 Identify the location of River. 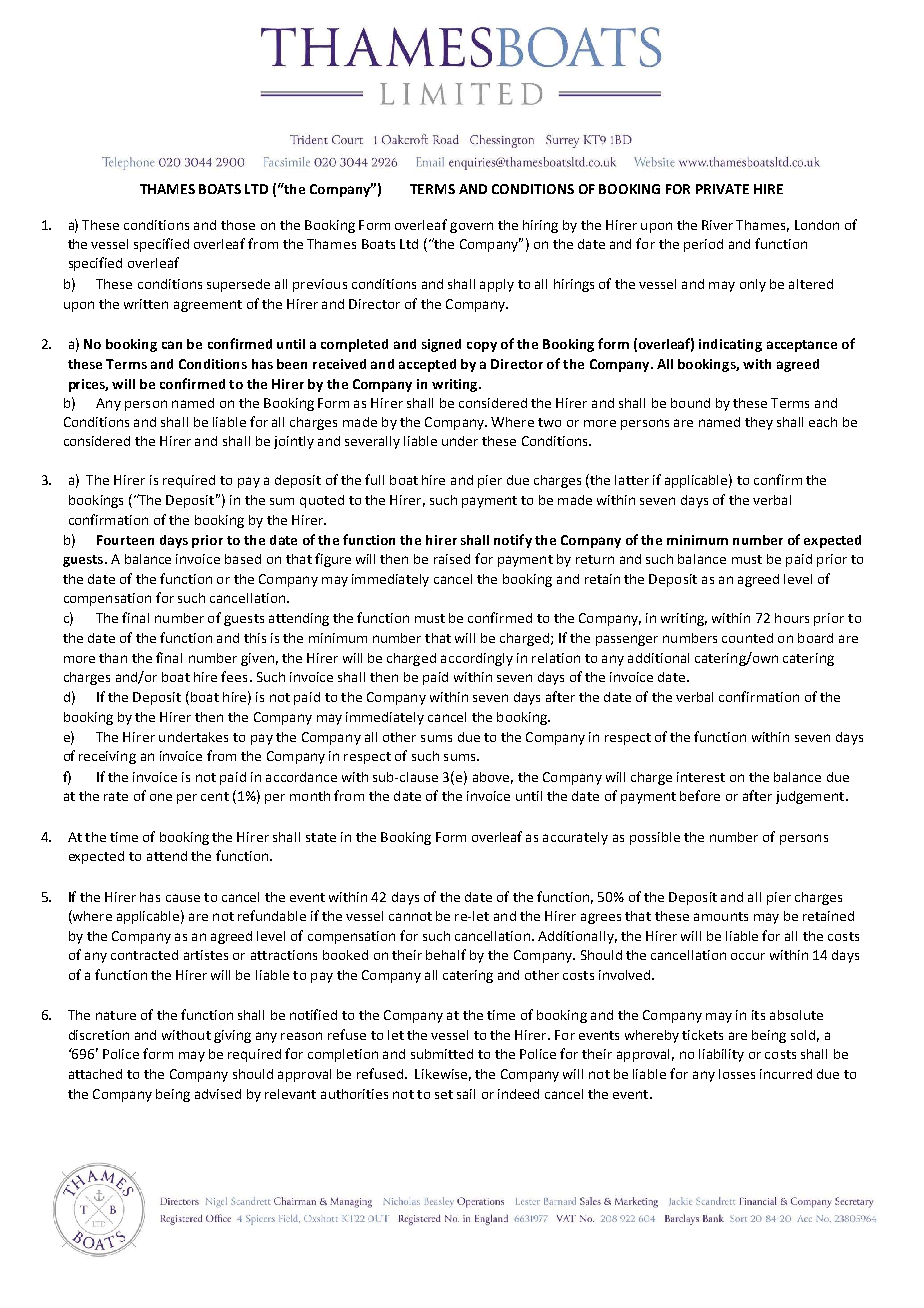
(717, 225).
